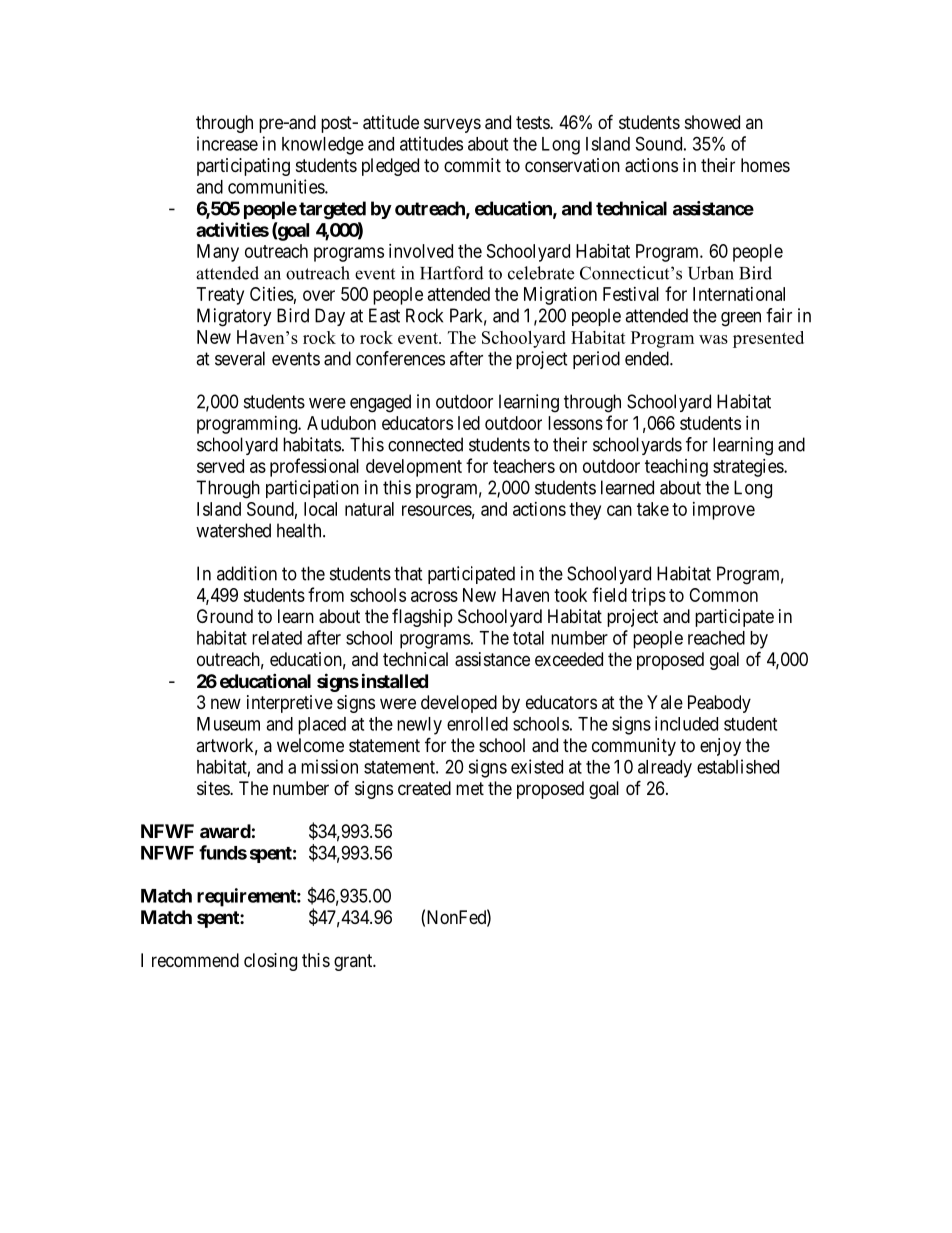 The height and width of the screenshot is (1233, 952). I want to click on closing, so click(270, 962).
